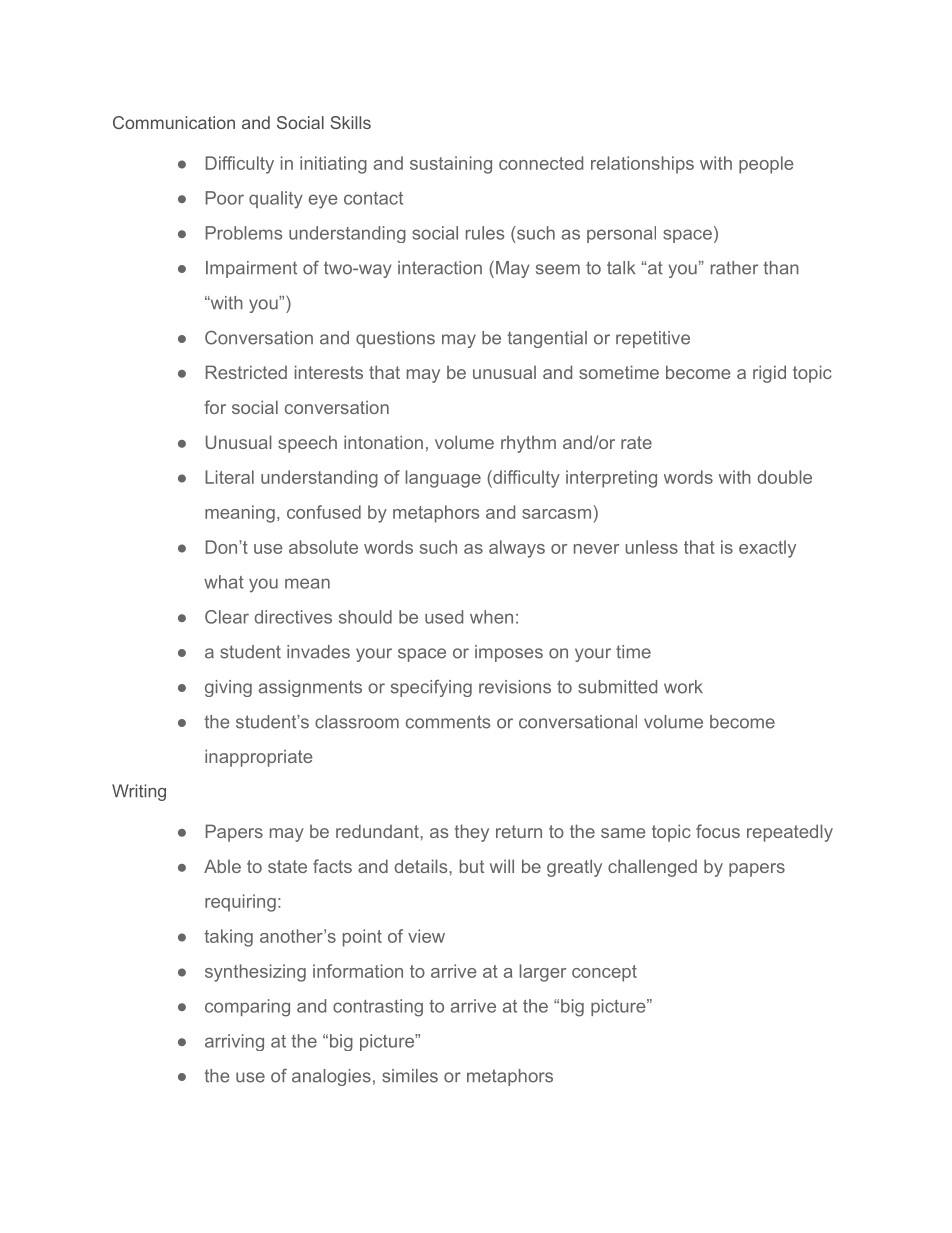 This page has height=1233, width=952. What do you see at coordinates (766, 165) in the page?
I see `people` at bounding box center [766, 165].
